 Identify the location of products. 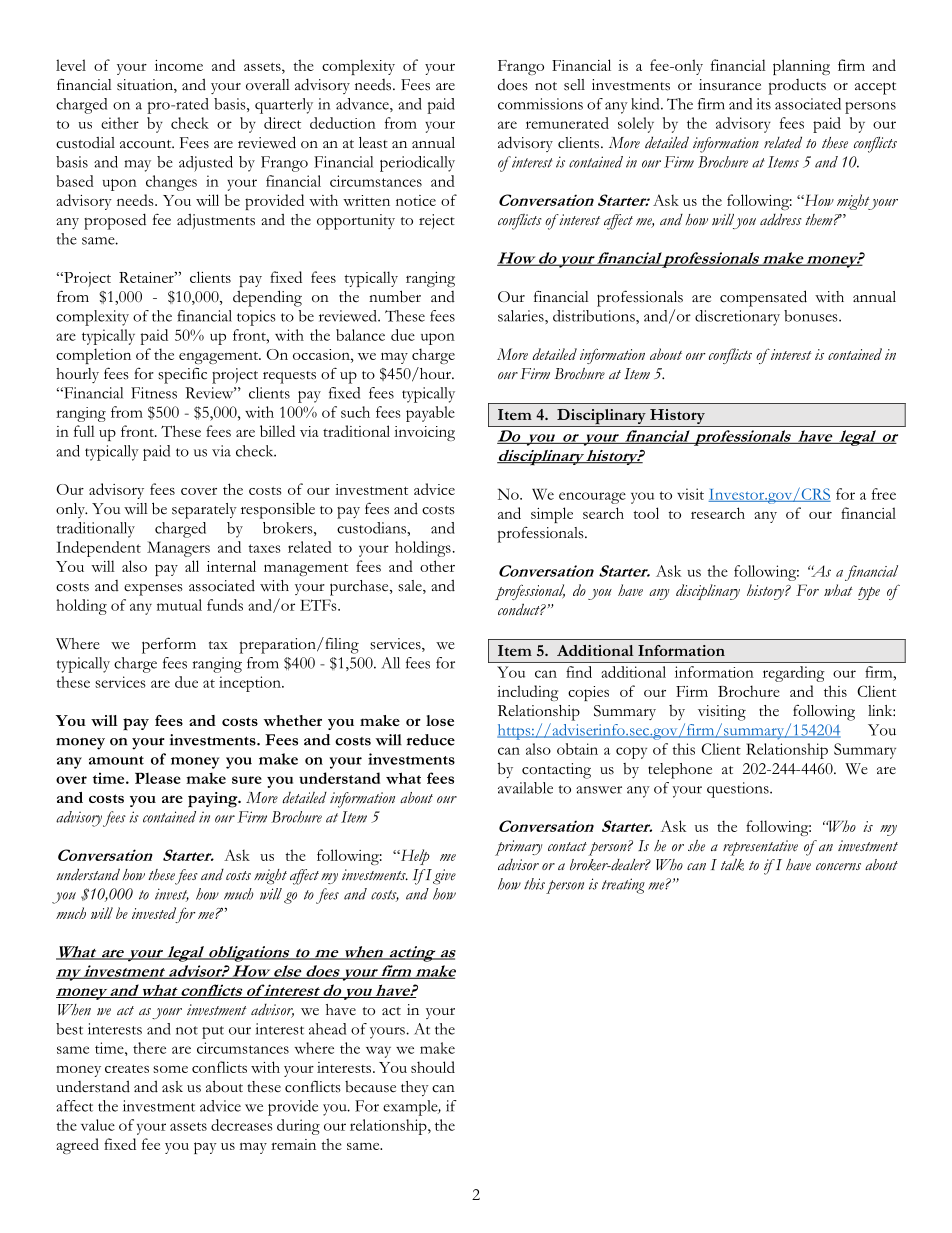
(797, 87).
